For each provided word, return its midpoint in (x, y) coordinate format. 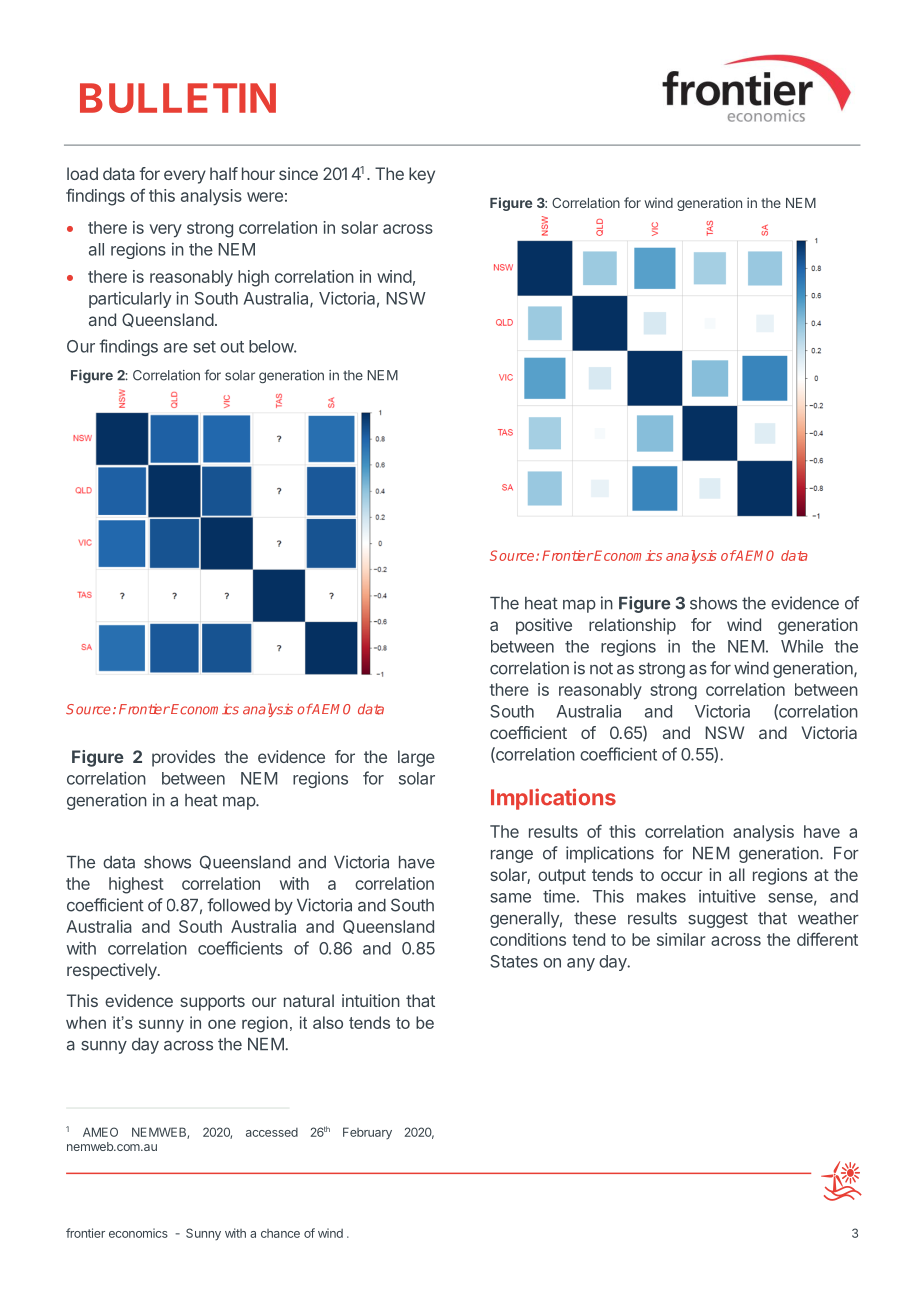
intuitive (727, 896)
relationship (632, 626)
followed (238, 905)
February (367, 1133)
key (422, 175)
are (176, 348)
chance (280, 1233)
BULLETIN (178, 98)
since (298, 173)
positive (544, 626)
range (512, 856)
